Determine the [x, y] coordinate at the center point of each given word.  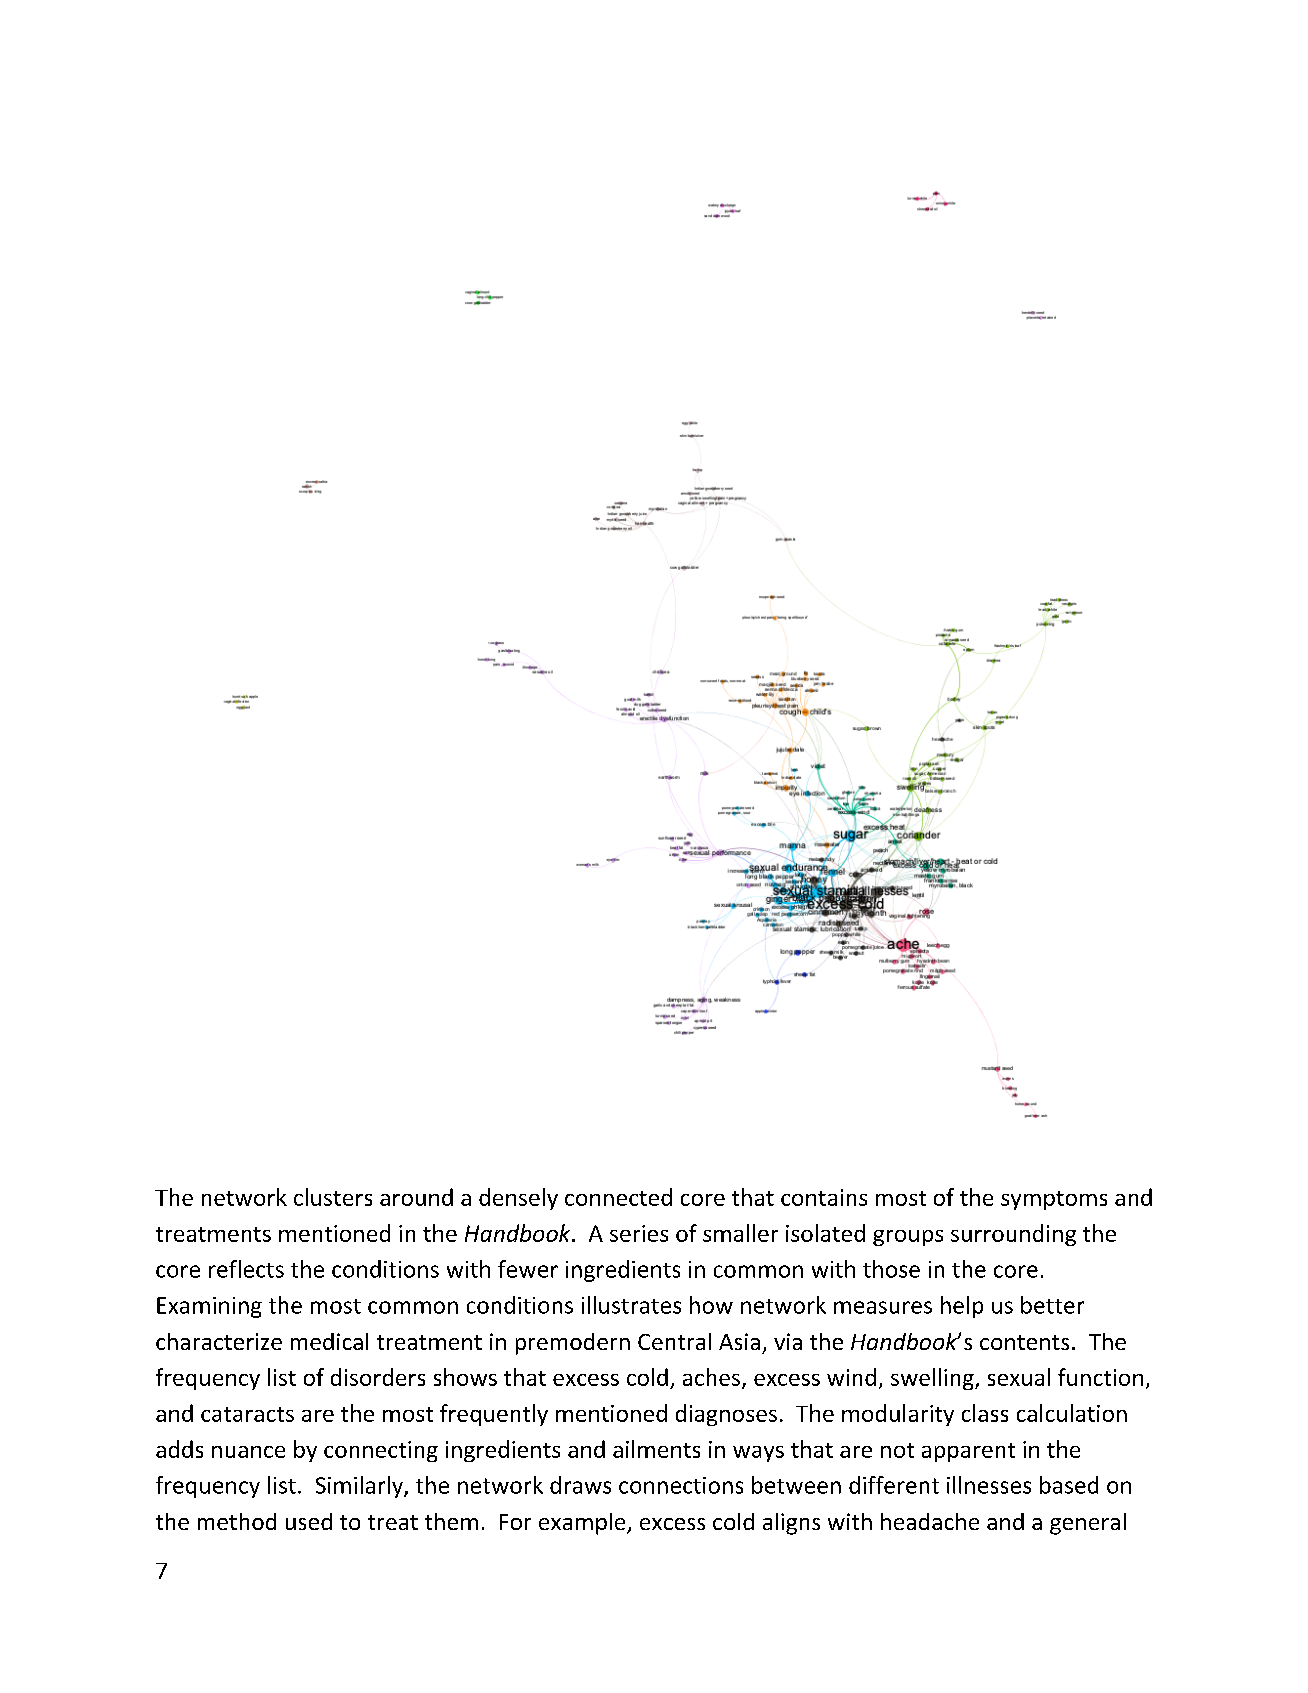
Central [674, 1341]
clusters [333, 1197]
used [309, 1521]
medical [329, 1341]
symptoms [1054, 1200]
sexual [1019, 1377]
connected [618, 1197]
